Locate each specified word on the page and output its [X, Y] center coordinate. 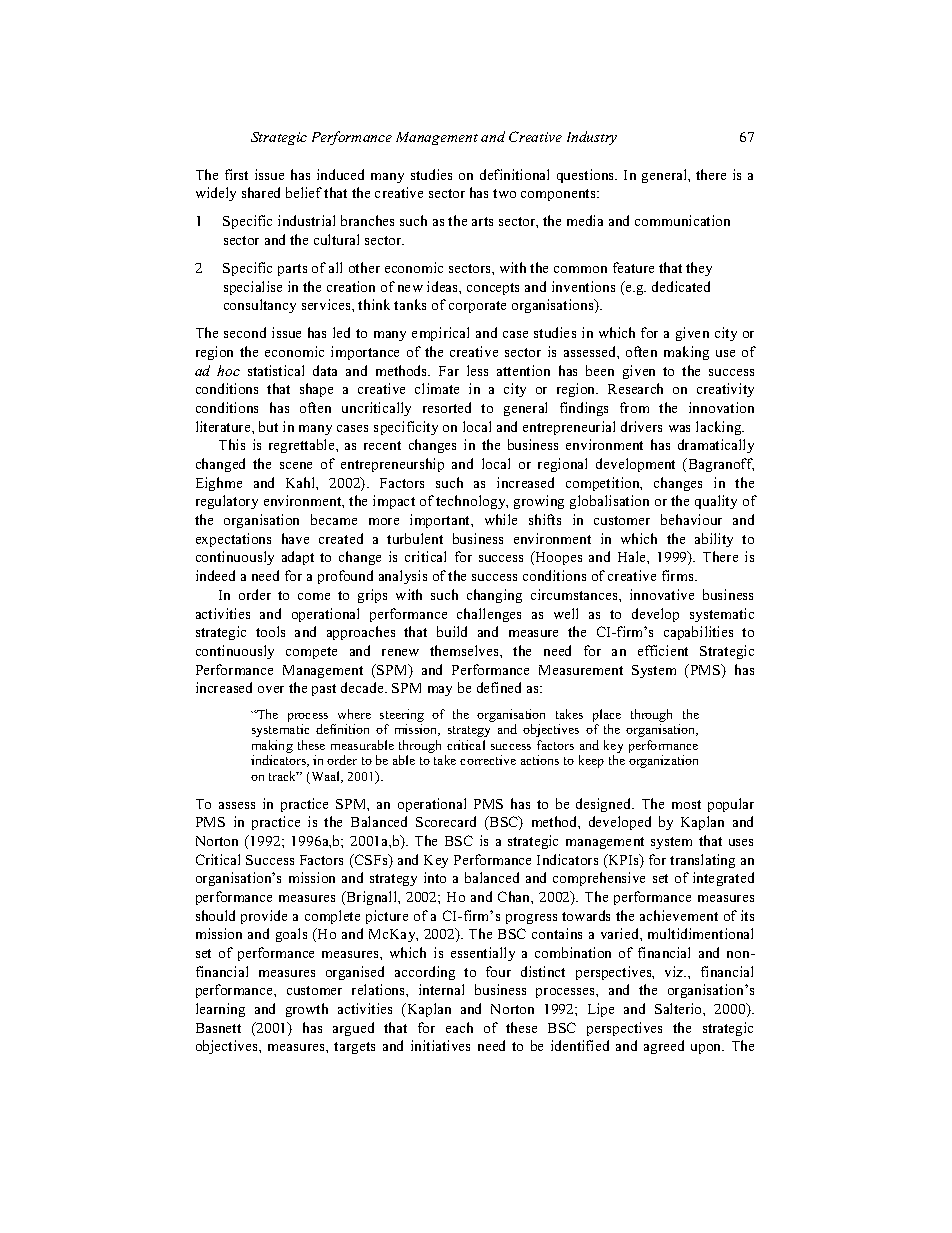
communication [682, 220]
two [504, 193]
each [459, 1027]
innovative [662, 594]
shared [261, 192]
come [314, 596]
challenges [489, 615]
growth [307, 1010]
